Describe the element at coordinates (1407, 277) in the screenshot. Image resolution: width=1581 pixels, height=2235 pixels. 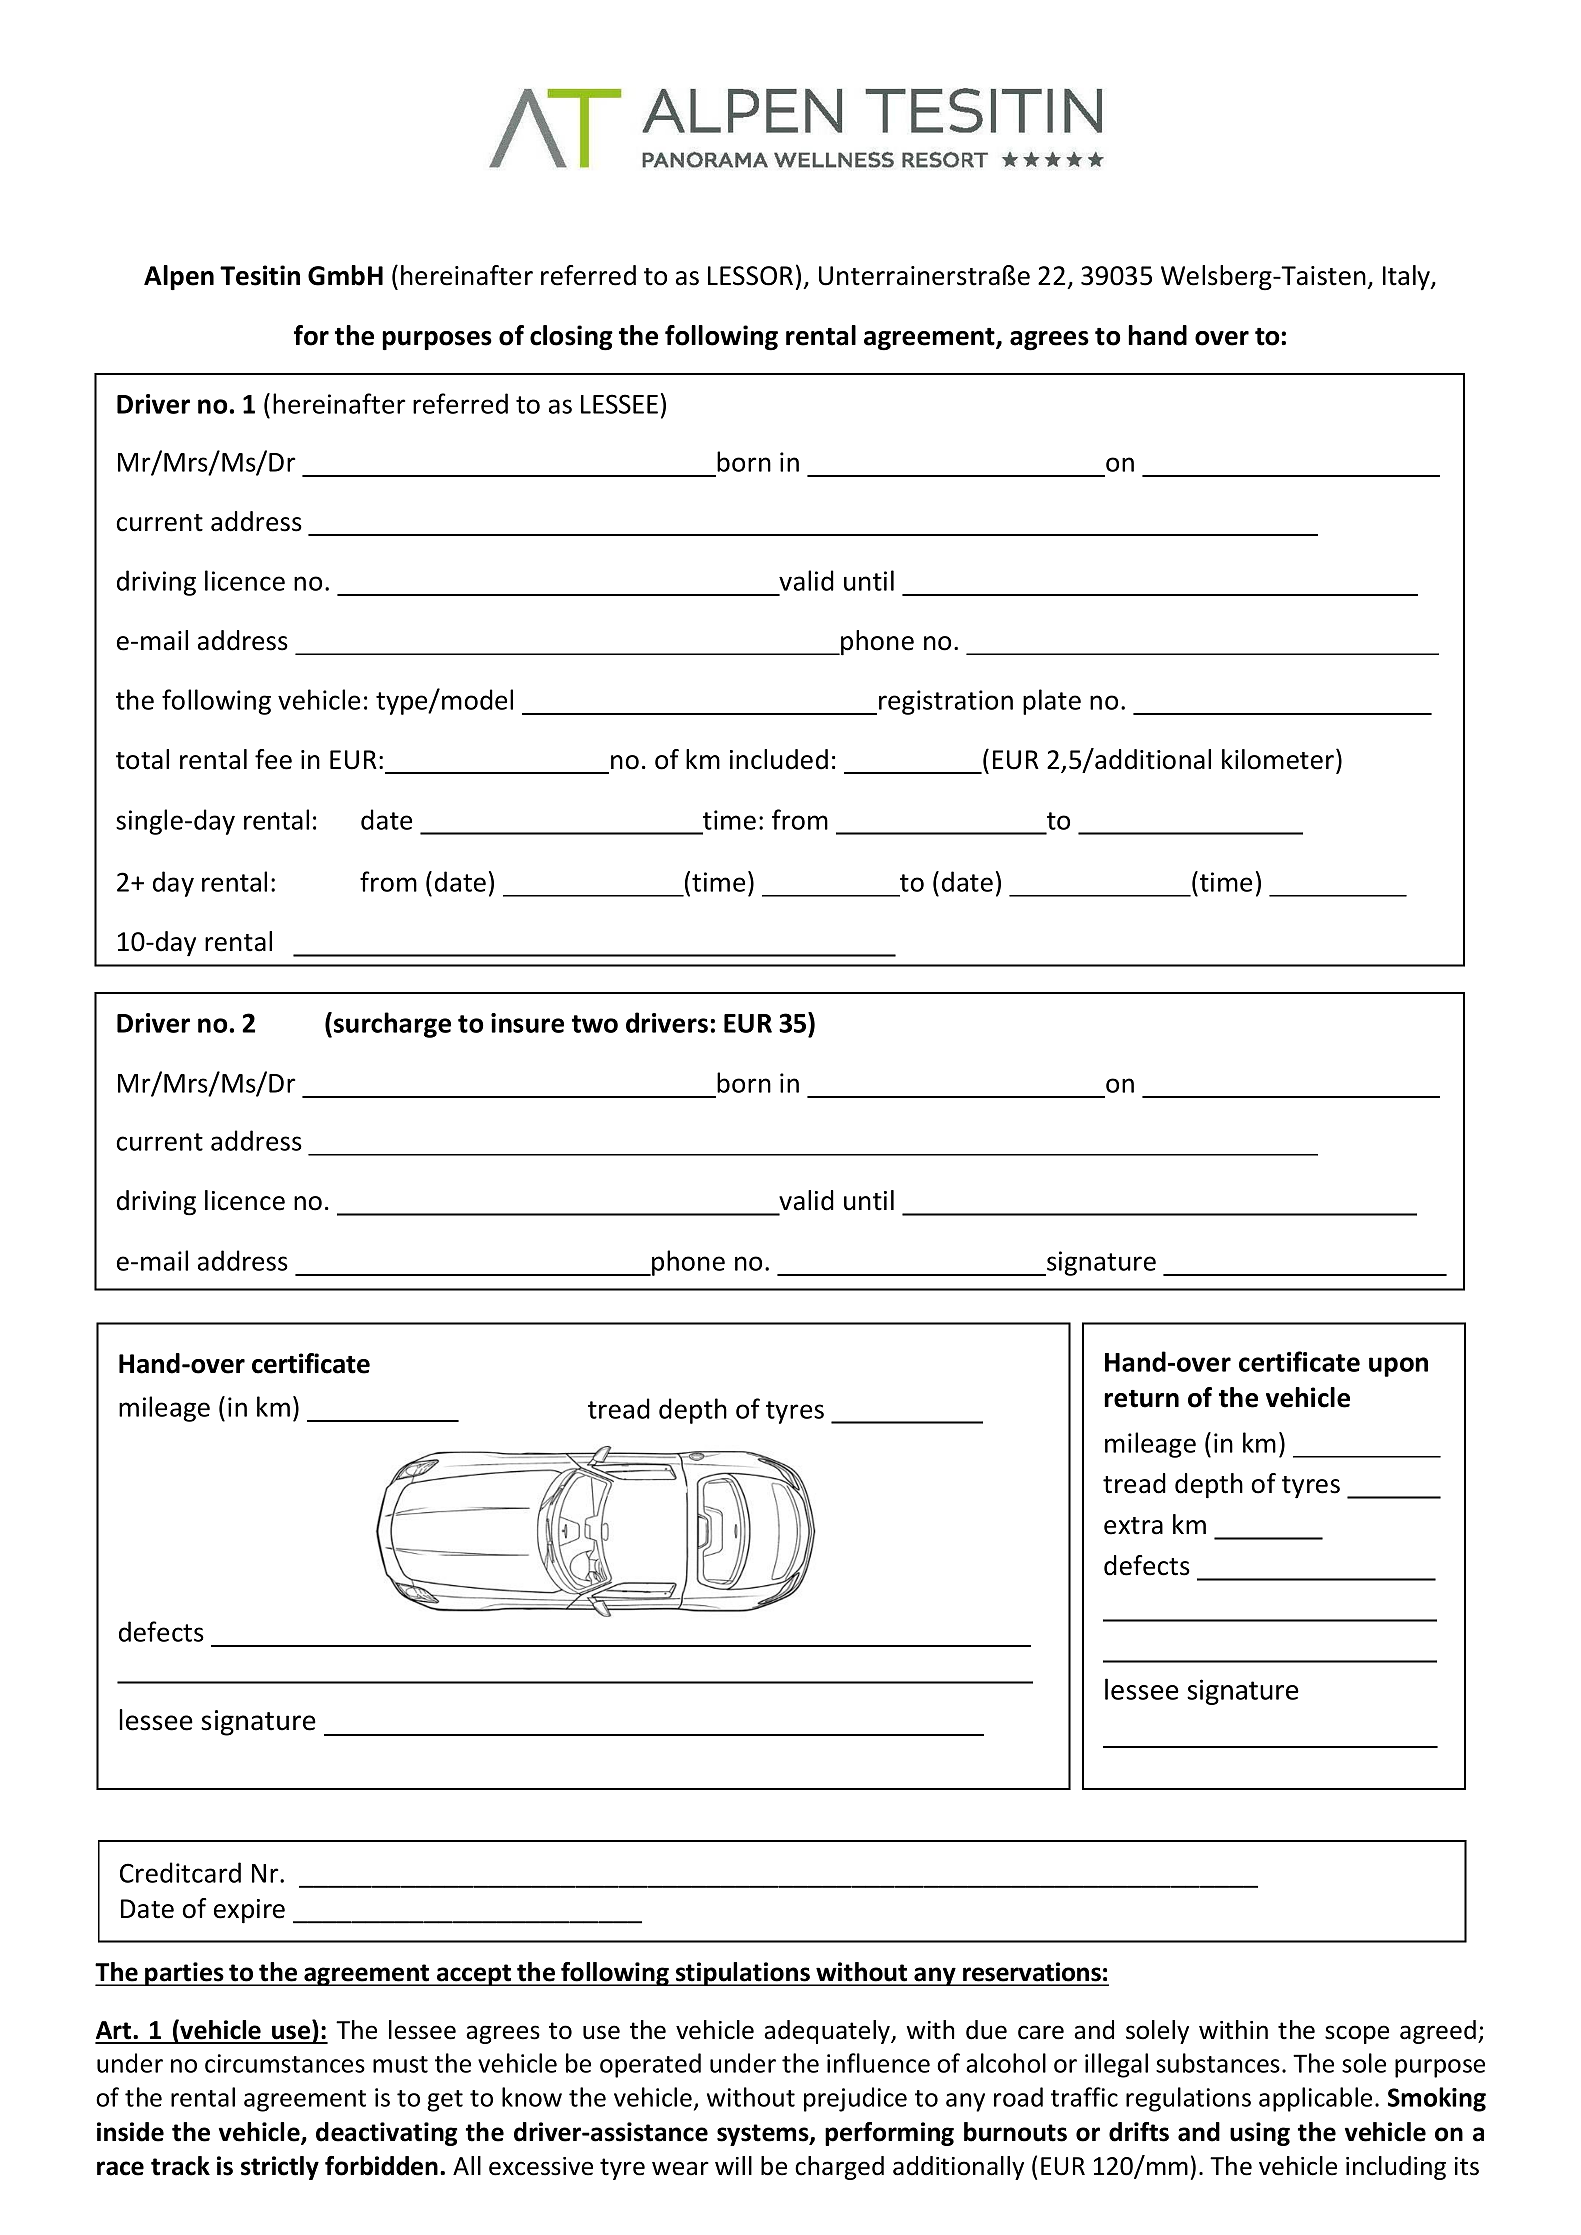
I see `Italy` at that location.
